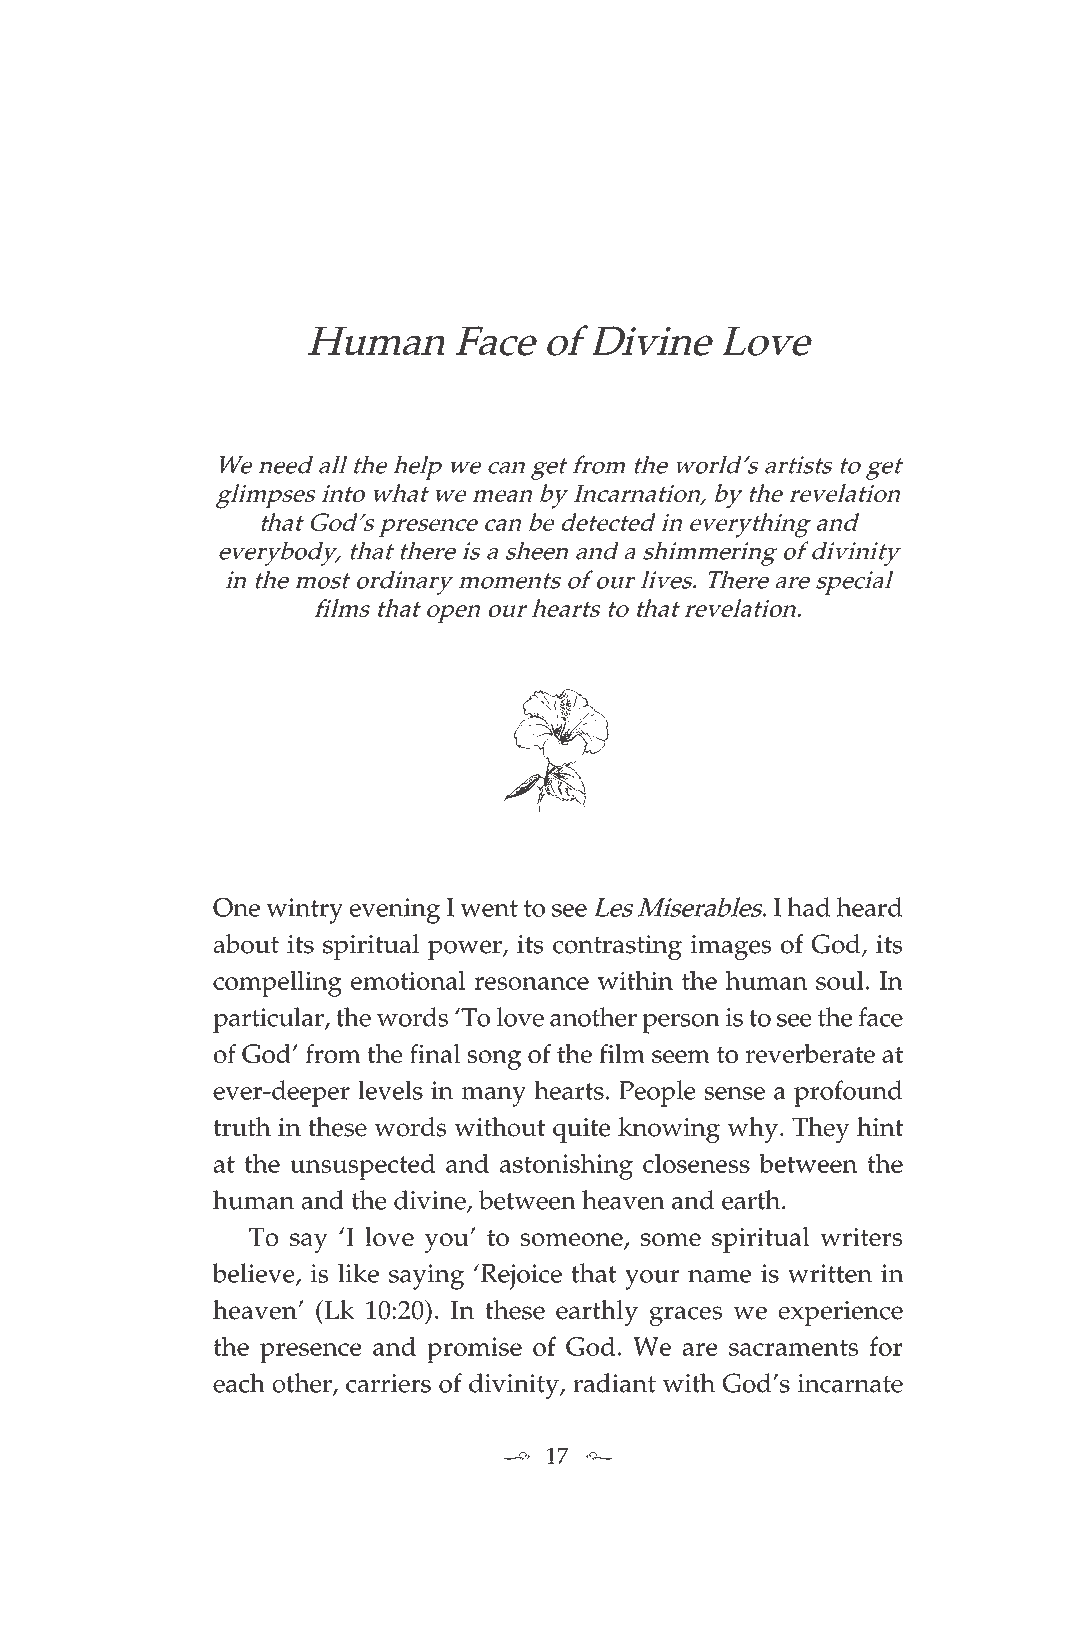  What do you see at coordinates (343, 493) in the image?
I see `into` at bounding box center [343, 493].
